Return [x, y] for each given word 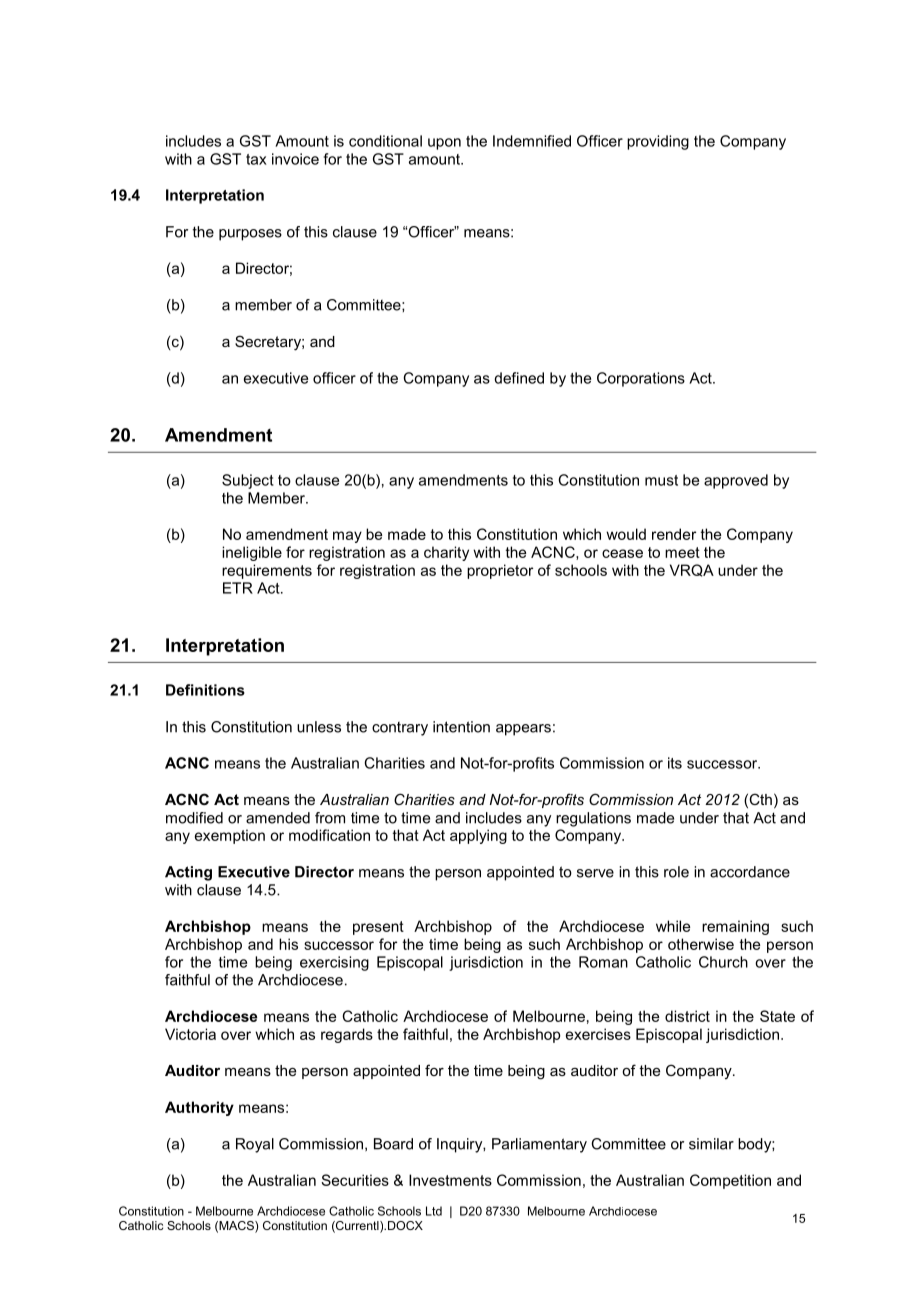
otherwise [701, 944]
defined [519, 378]
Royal [255, 1145]
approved [736, 481]
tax [256, 159]
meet [682, 552]
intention [461, 727]
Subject [248, 481]
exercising [334, 963]
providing [658, 142]
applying [478, 836]
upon [444, 144]
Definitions [205, 690]
